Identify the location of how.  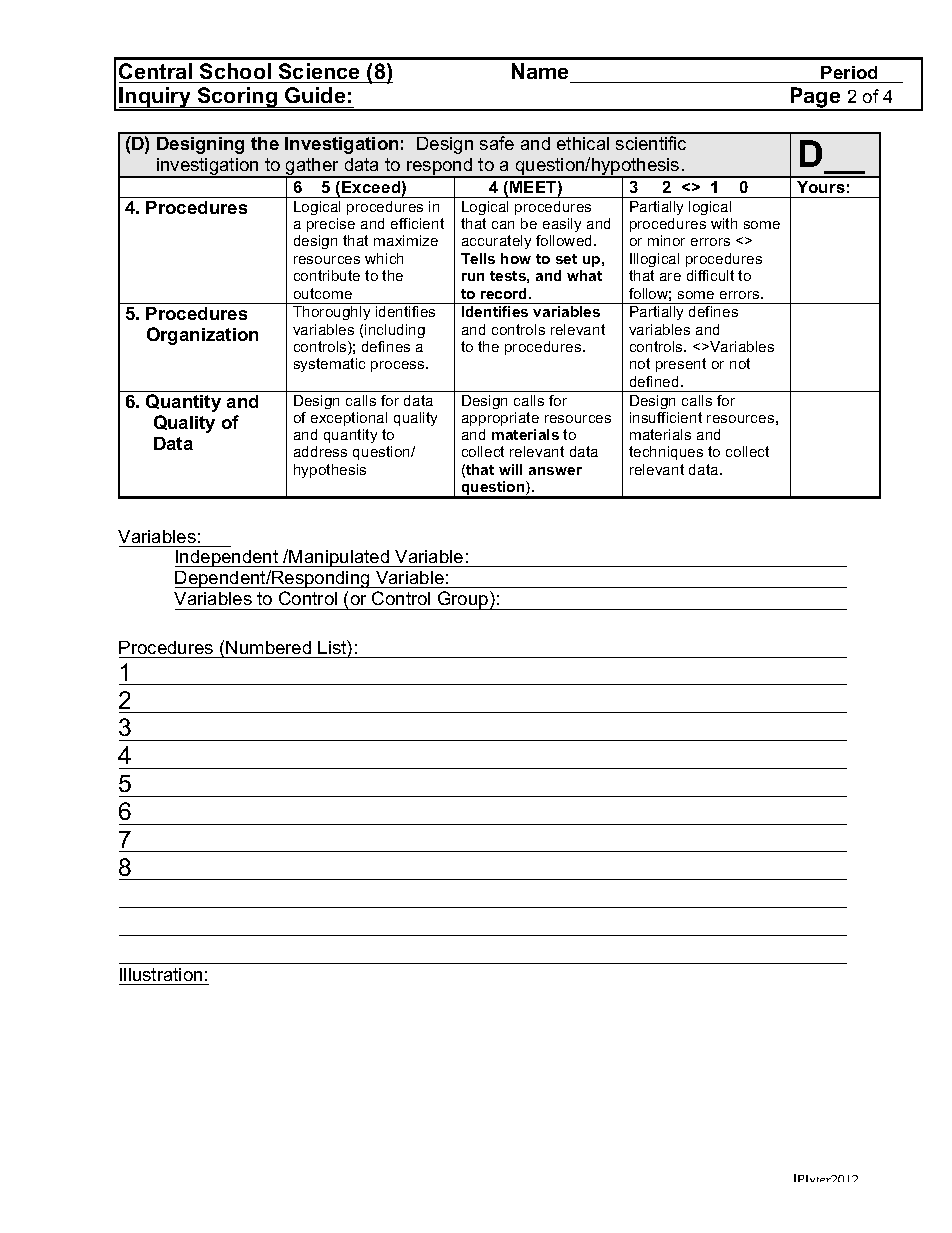
(516, 258).
